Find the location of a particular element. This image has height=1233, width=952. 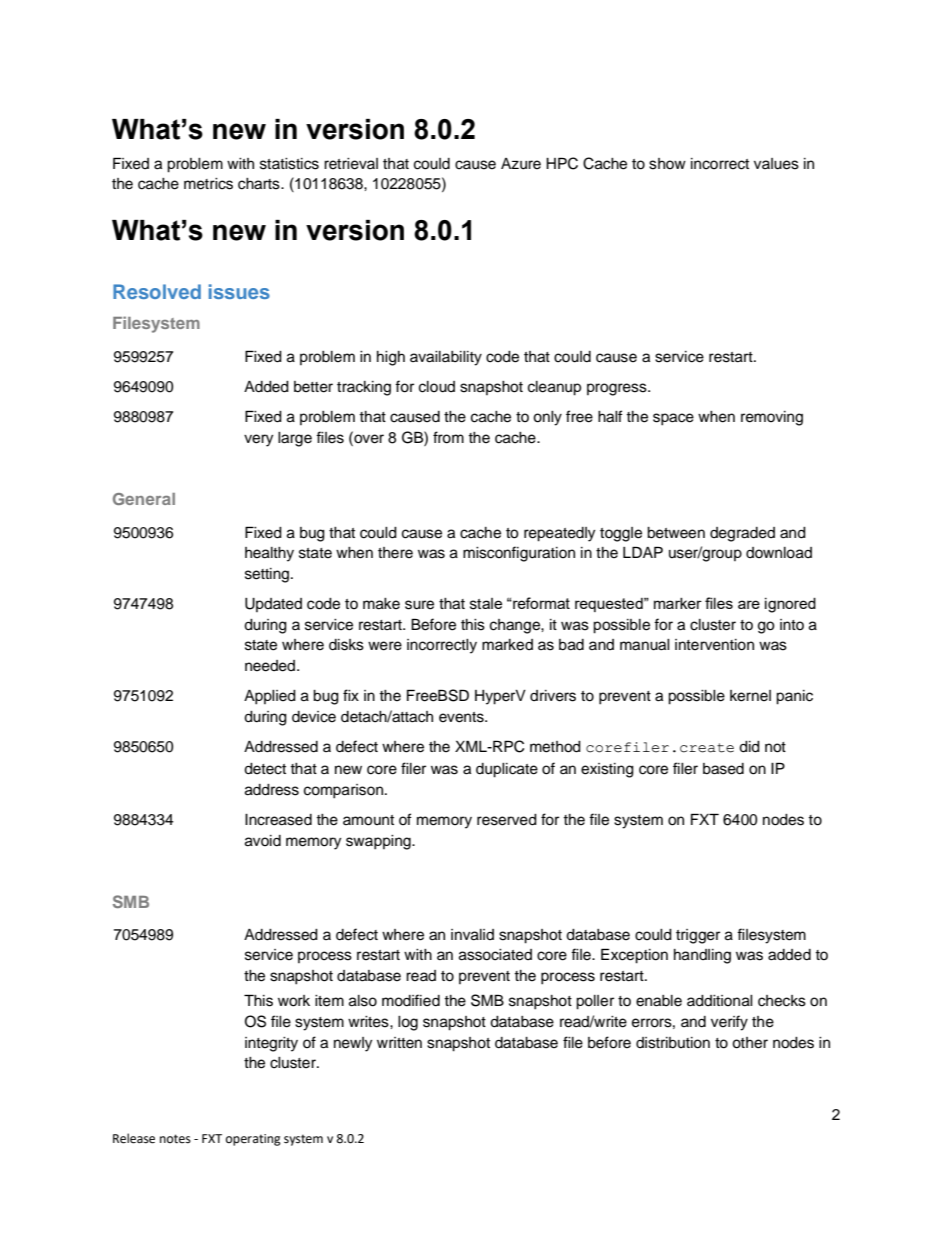

notes is located at coordinates (175, 1139).
